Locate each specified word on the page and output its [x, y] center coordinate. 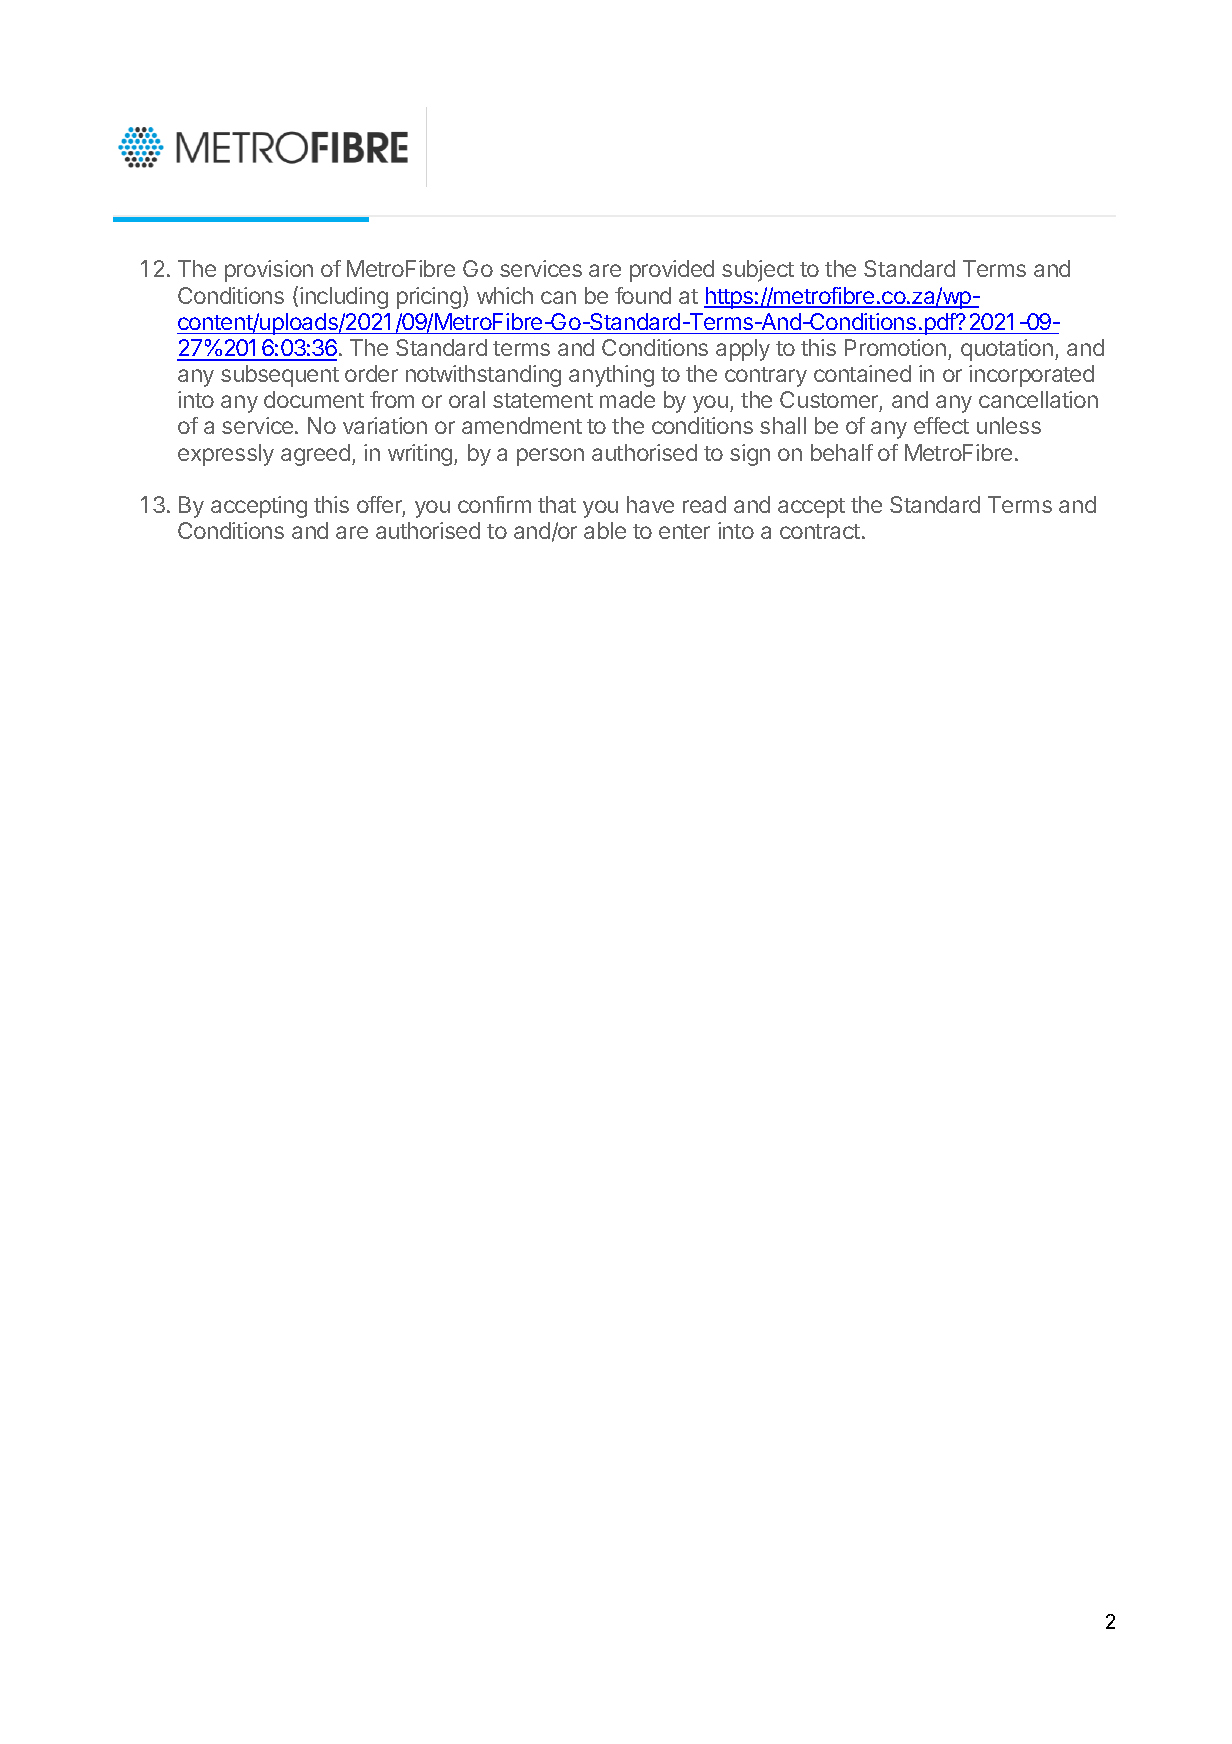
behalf [842, 452]
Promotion [895, 347]
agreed [315, 455]
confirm [494, 504]
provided [672, 271]
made [627, 399]
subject [758, 271]
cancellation [1038, 399]
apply [743, 350]
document [314, 399]
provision [269, 271]
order [371, 373]
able [605, 530]
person [550, 457]
